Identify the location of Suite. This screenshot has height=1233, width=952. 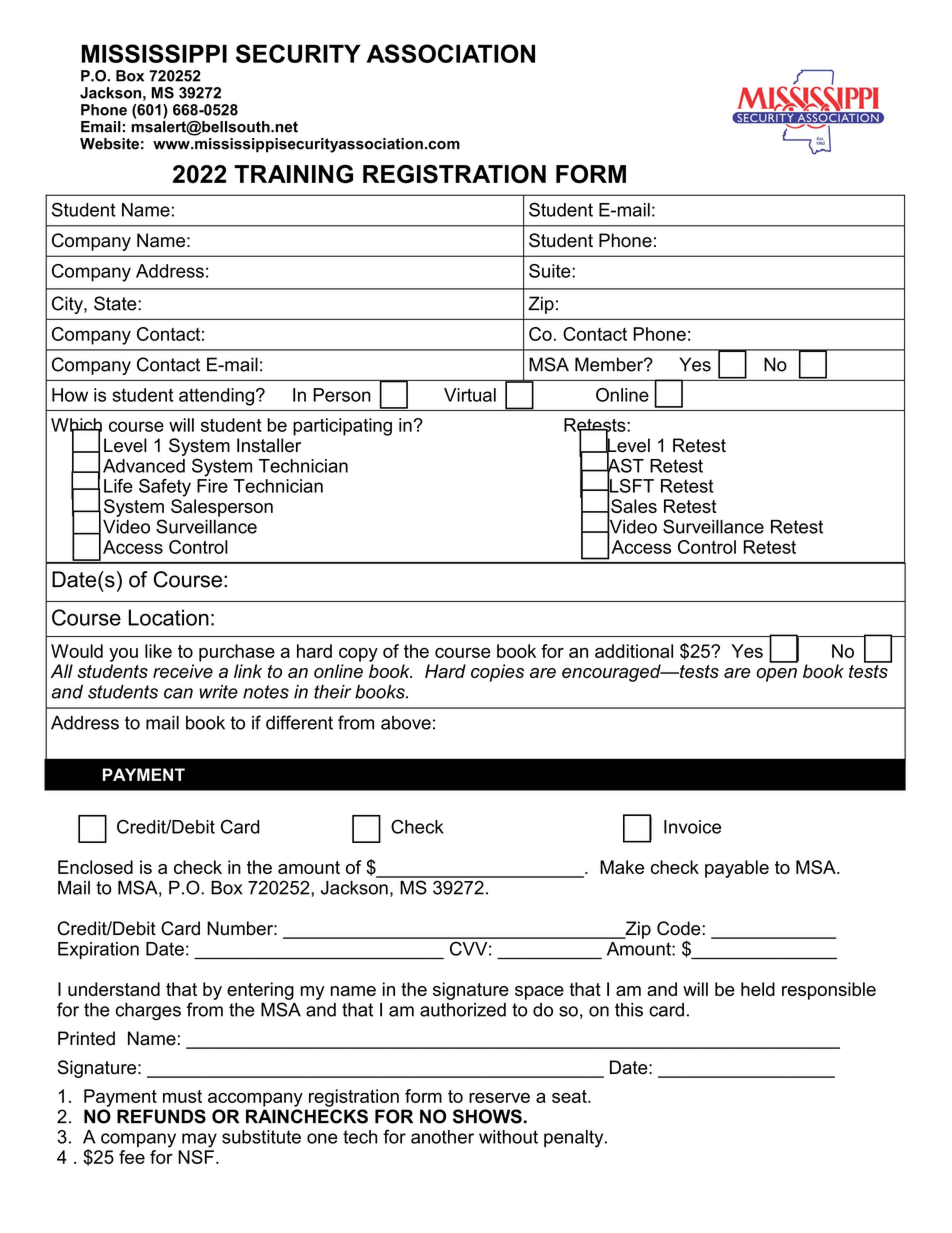
(551, 271).
